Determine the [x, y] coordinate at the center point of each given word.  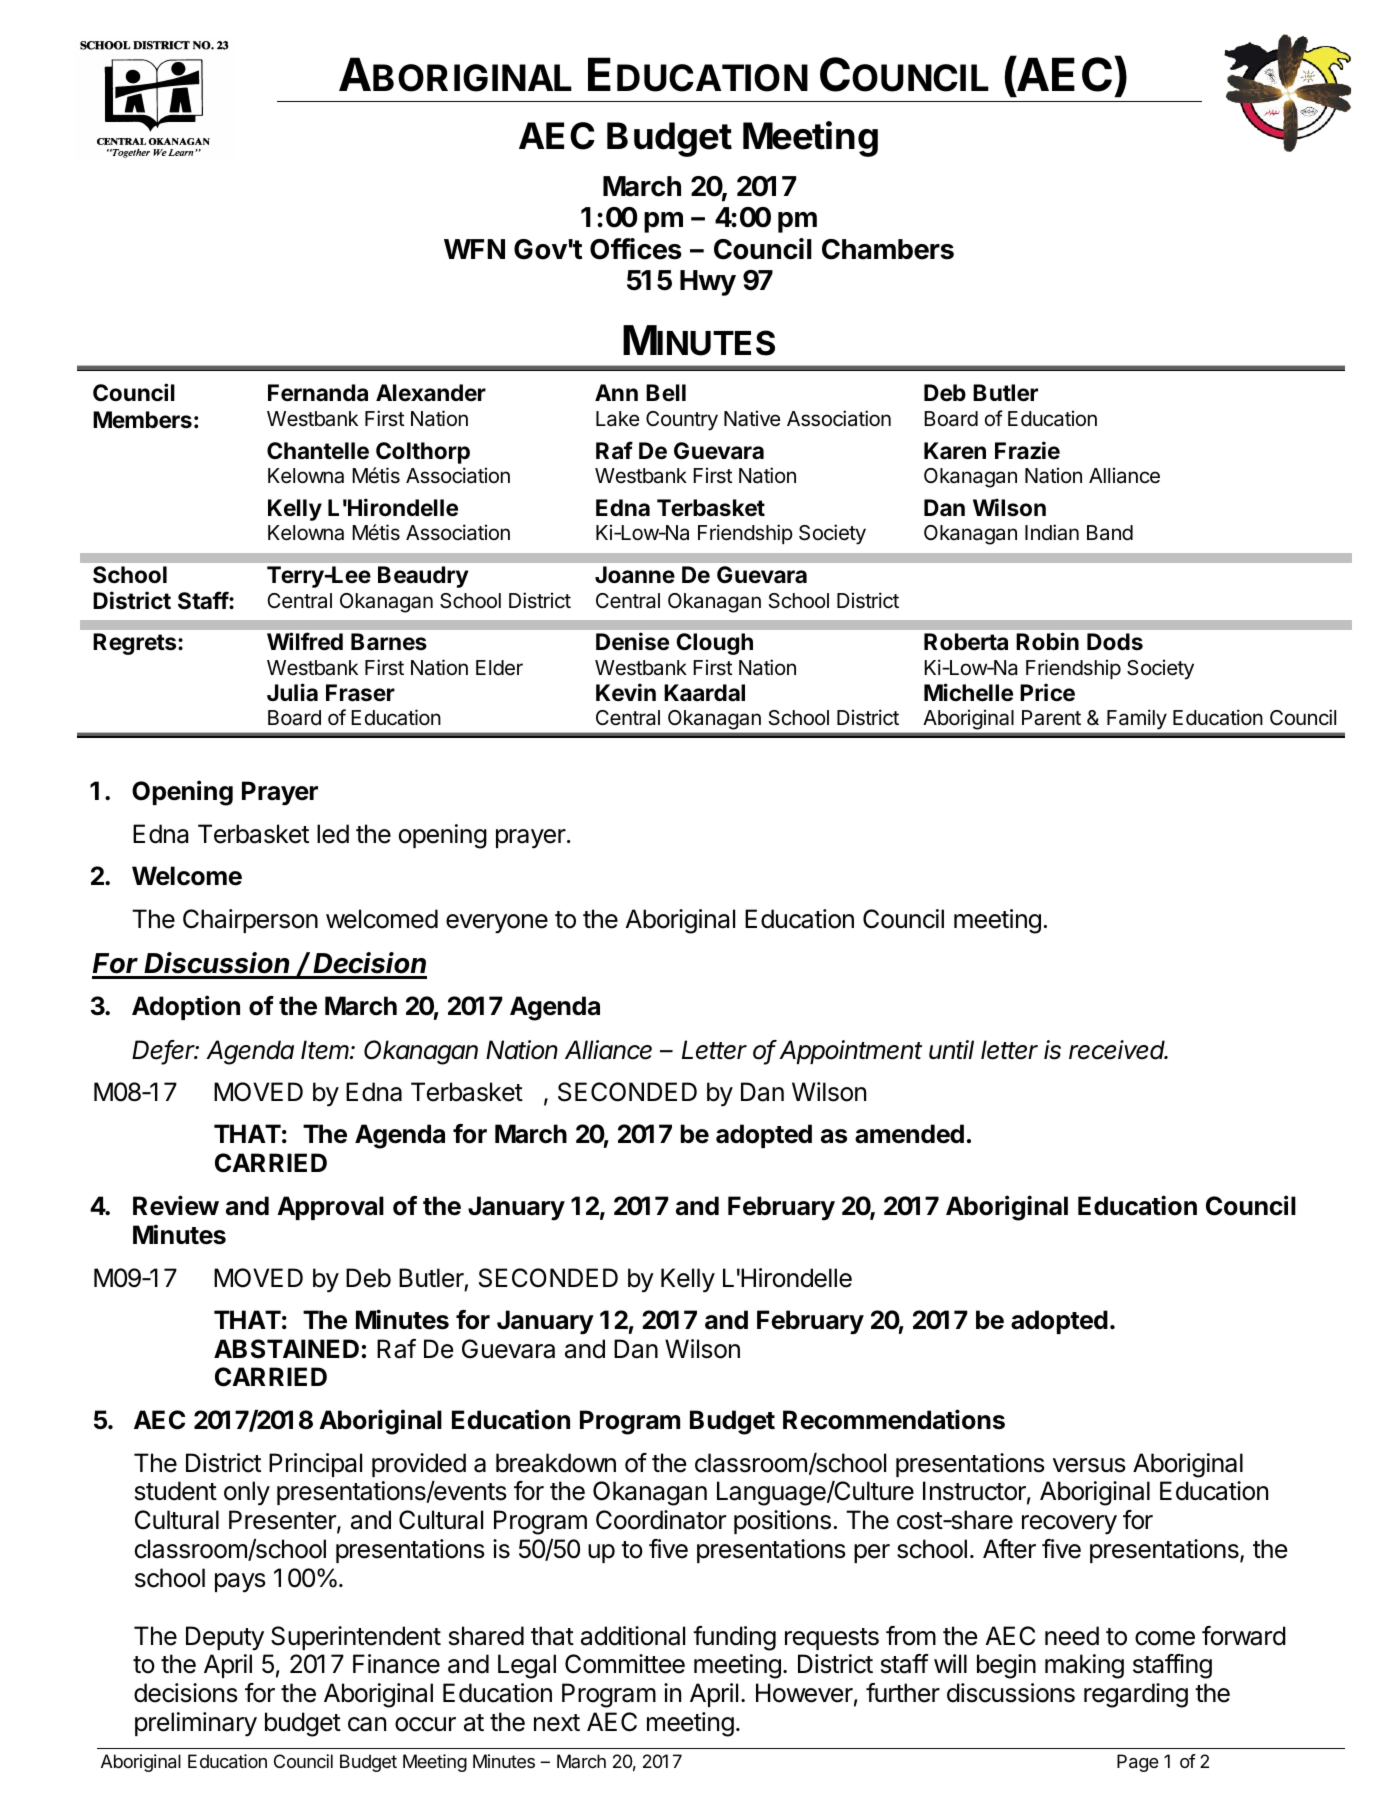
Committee [625, 1664]
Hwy [708, 283]
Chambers [888, 249]
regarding [1136, 1695]
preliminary [196, 1724]
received [1118, 1050]
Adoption [186, 1007]
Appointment [850, 1052]
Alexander [431, 393]
